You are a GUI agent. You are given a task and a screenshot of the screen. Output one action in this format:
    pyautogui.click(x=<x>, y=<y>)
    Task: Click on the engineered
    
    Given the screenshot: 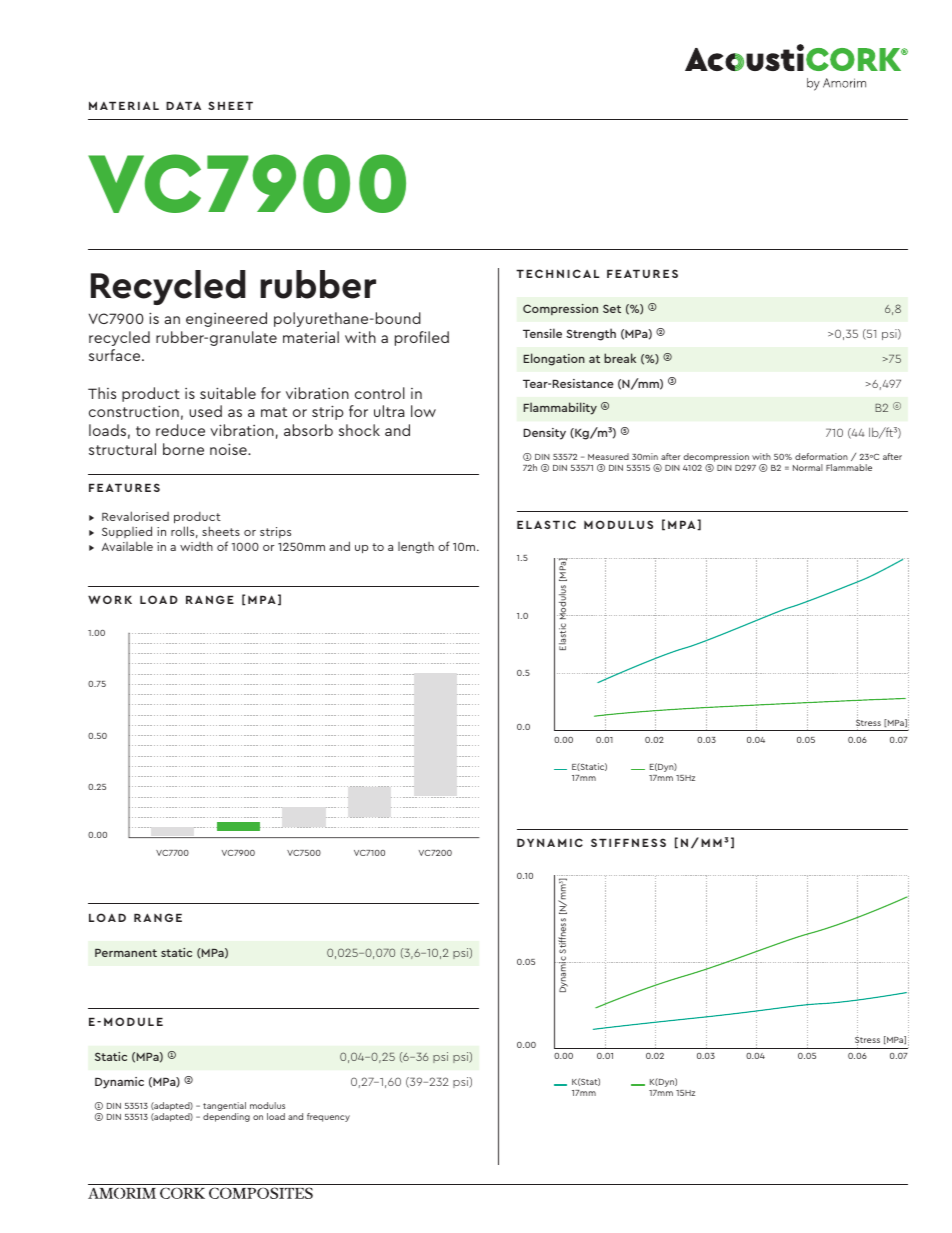 What is the action you would take?
    pyautogui.click(x=226, y=319)
